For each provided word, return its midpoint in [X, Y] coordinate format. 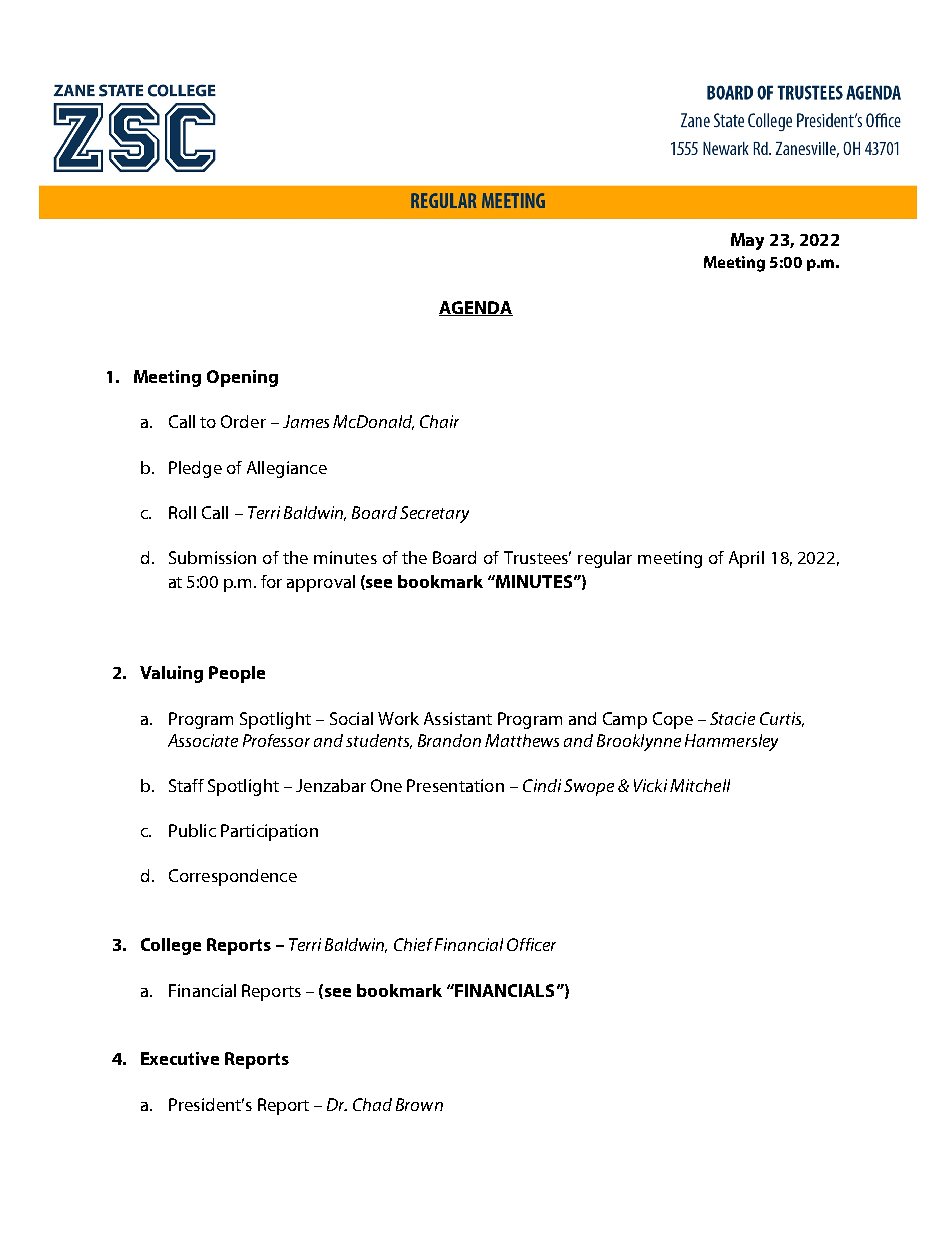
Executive [180, 1058]
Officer [531, 944]
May [747, 241]
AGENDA [476, 308]
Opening [242, 378]
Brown [419, 1104]
